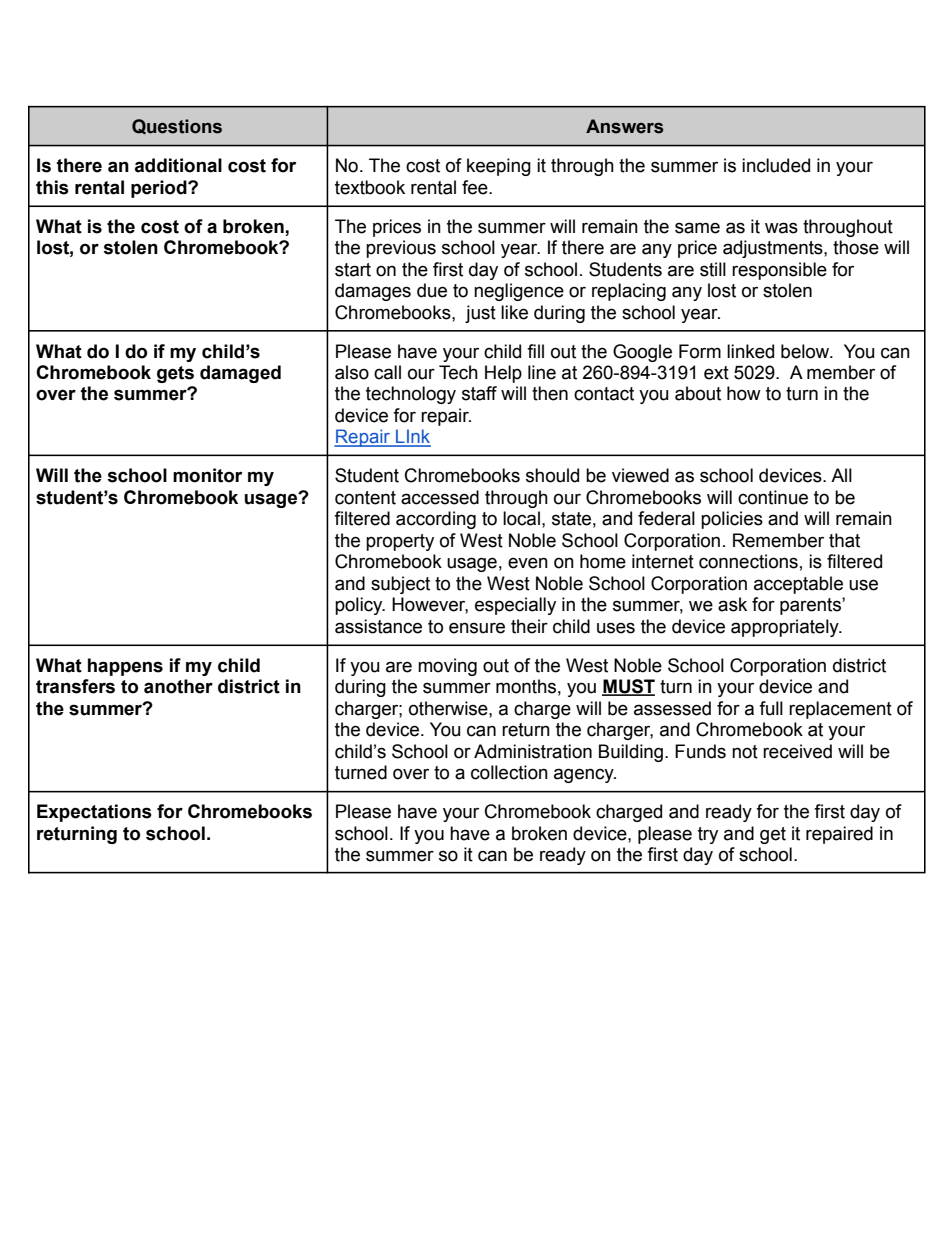 This page has height=1233, width=952. Describe the element at coordinates (440, 497) in the page. I see `accessed` at that location.
